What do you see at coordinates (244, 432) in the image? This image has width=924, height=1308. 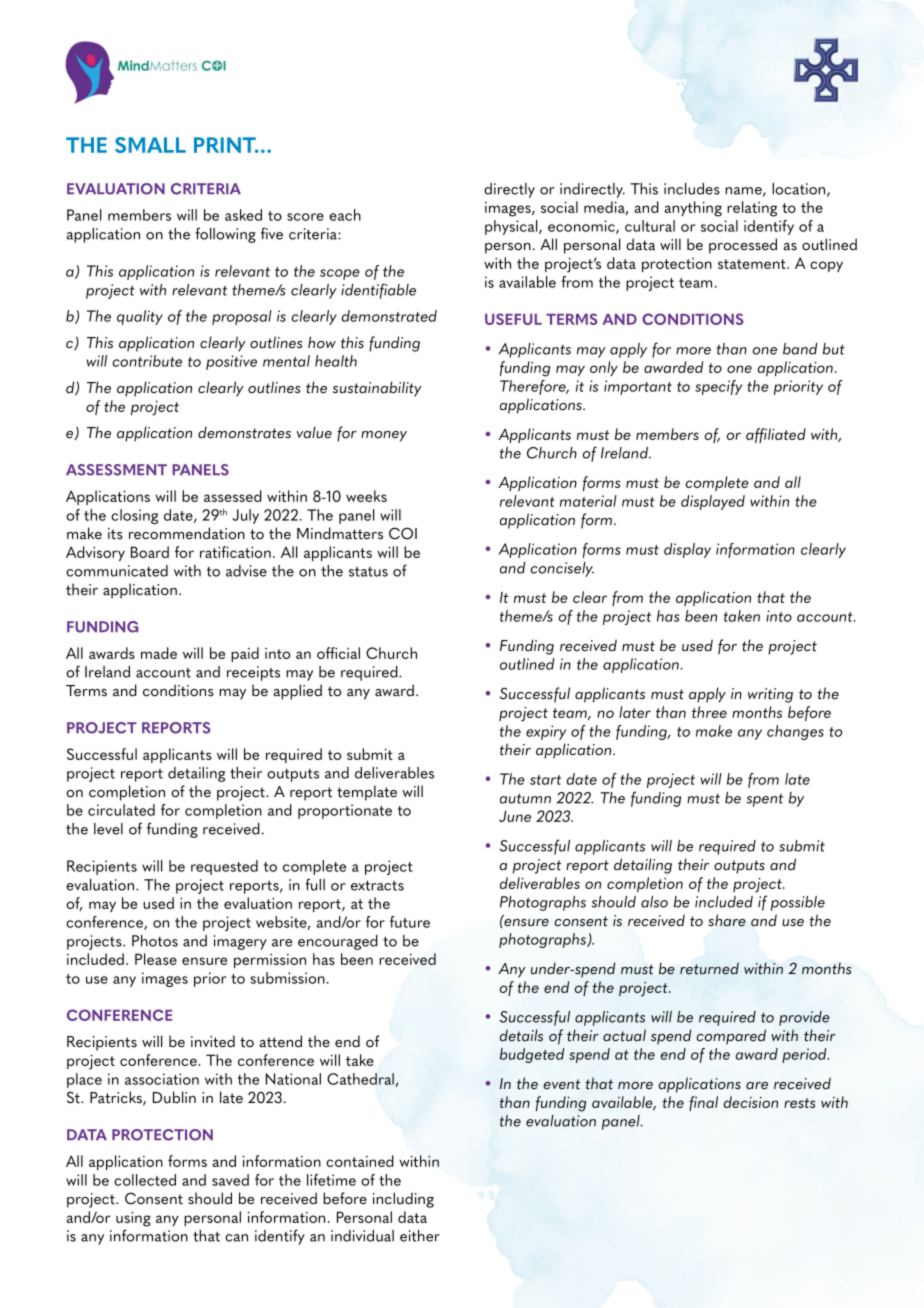 I see `demonstrates` at bounding box center [244, 432].
